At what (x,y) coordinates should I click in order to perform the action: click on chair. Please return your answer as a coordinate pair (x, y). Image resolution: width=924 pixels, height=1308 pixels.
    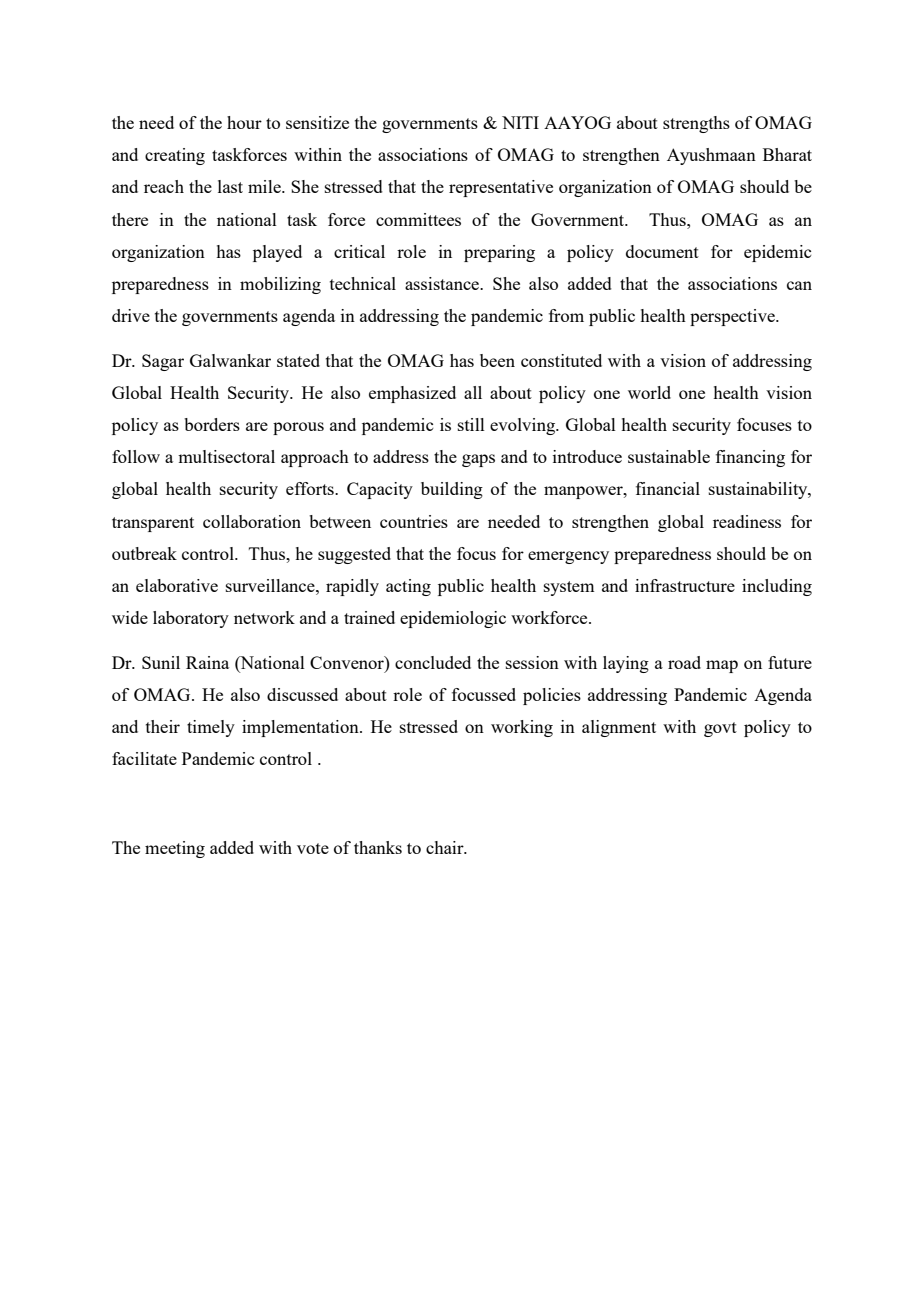
    Looking at the image, I should click on (446, 847).
